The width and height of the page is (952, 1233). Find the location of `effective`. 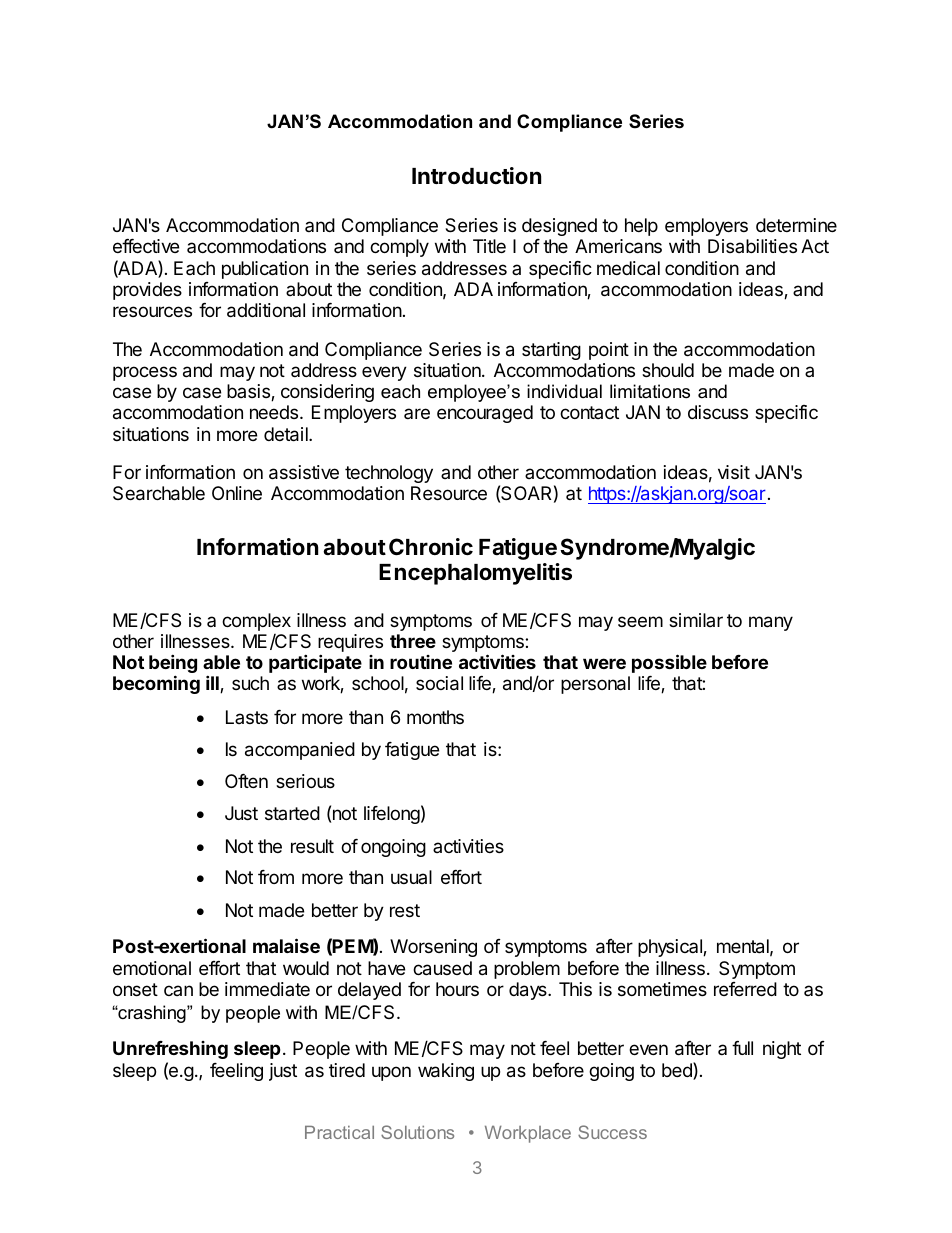

effective is located at coordinates (146, 246).
